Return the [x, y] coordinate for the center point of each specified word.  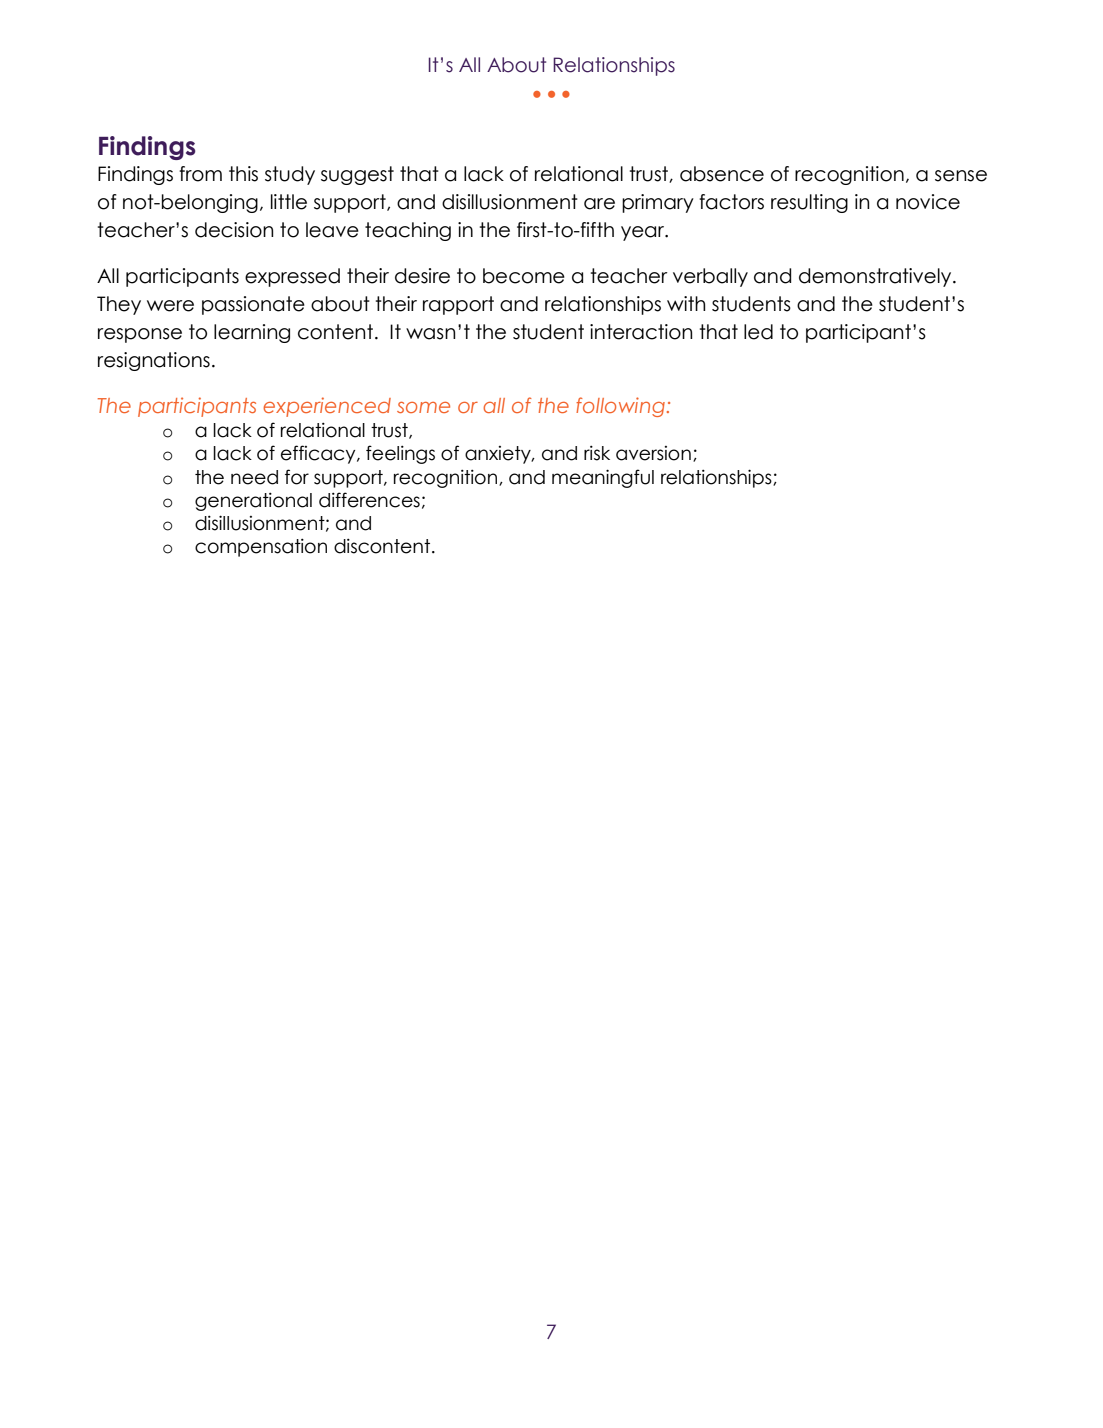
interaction [641, 332]
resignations [154, 361]
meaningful [603, 478]
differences [369, 500]
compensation [261, 547]
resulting [809, 203]
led [758, 332]
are [599, 204]
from [200, 174]
